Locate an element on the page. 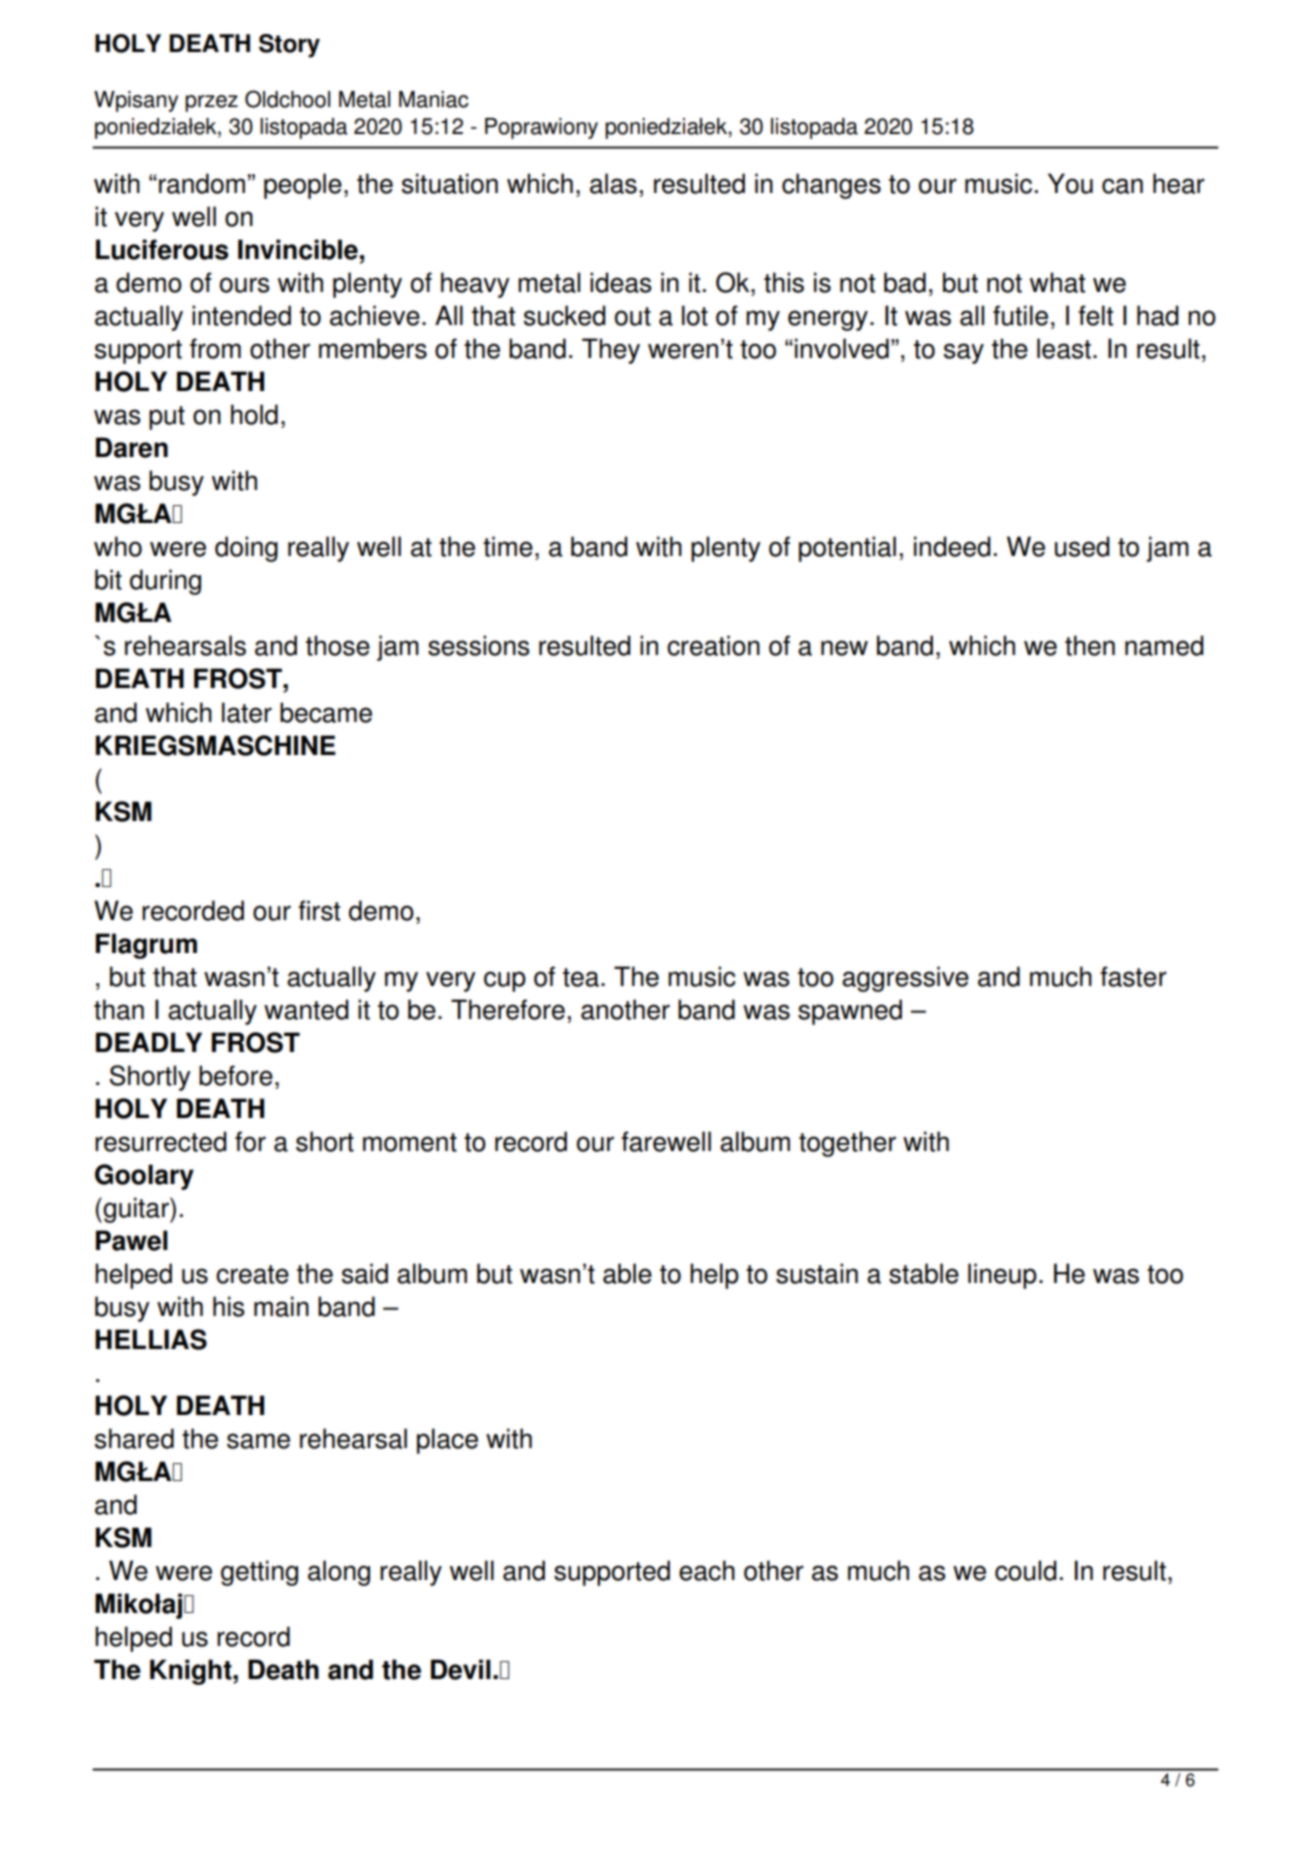 This document has height=1854, width=1311. getting is located at coordinates (259, 1573).
